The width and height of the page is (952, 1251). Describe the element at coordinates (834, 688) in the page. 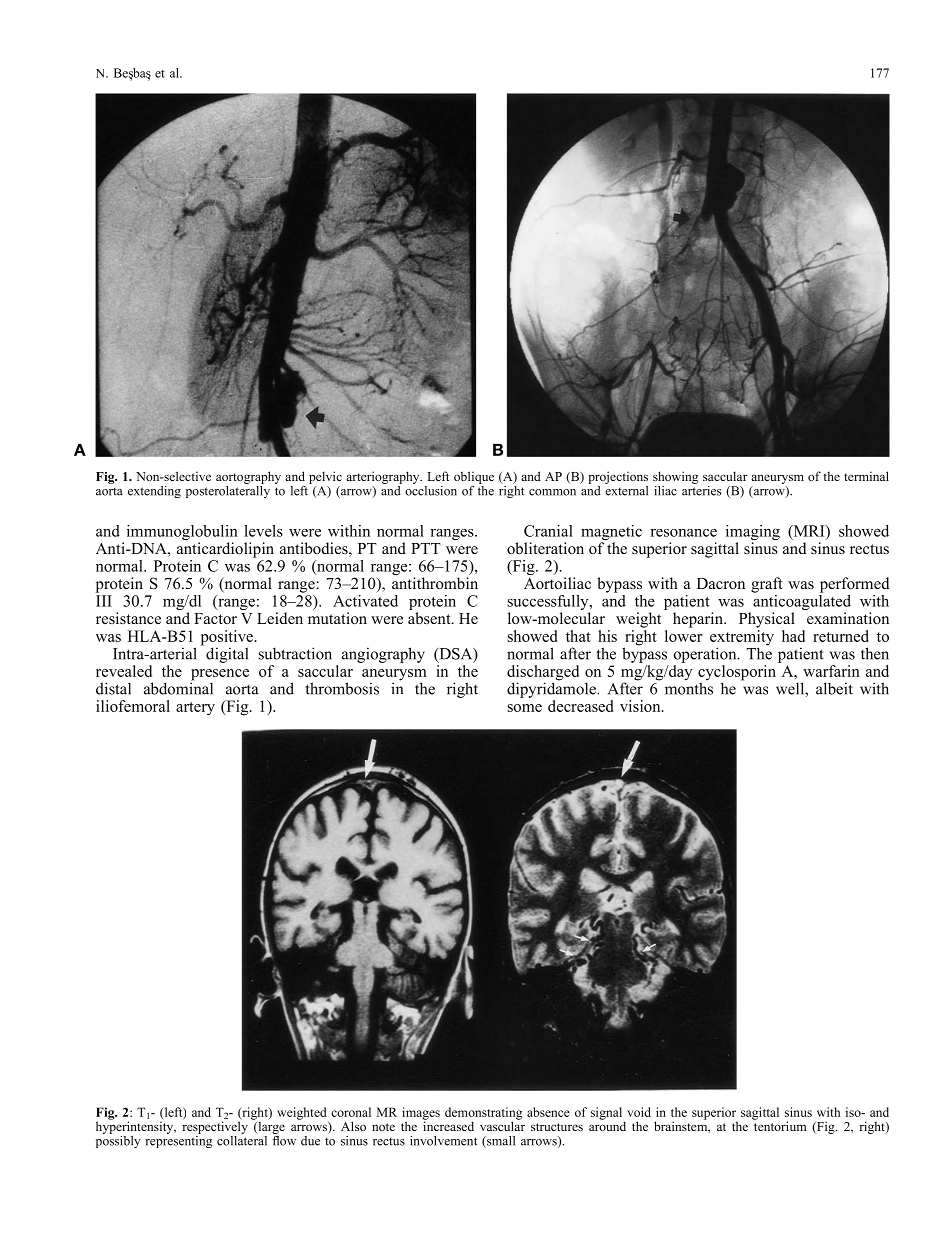

I see `albeit` at that location.
